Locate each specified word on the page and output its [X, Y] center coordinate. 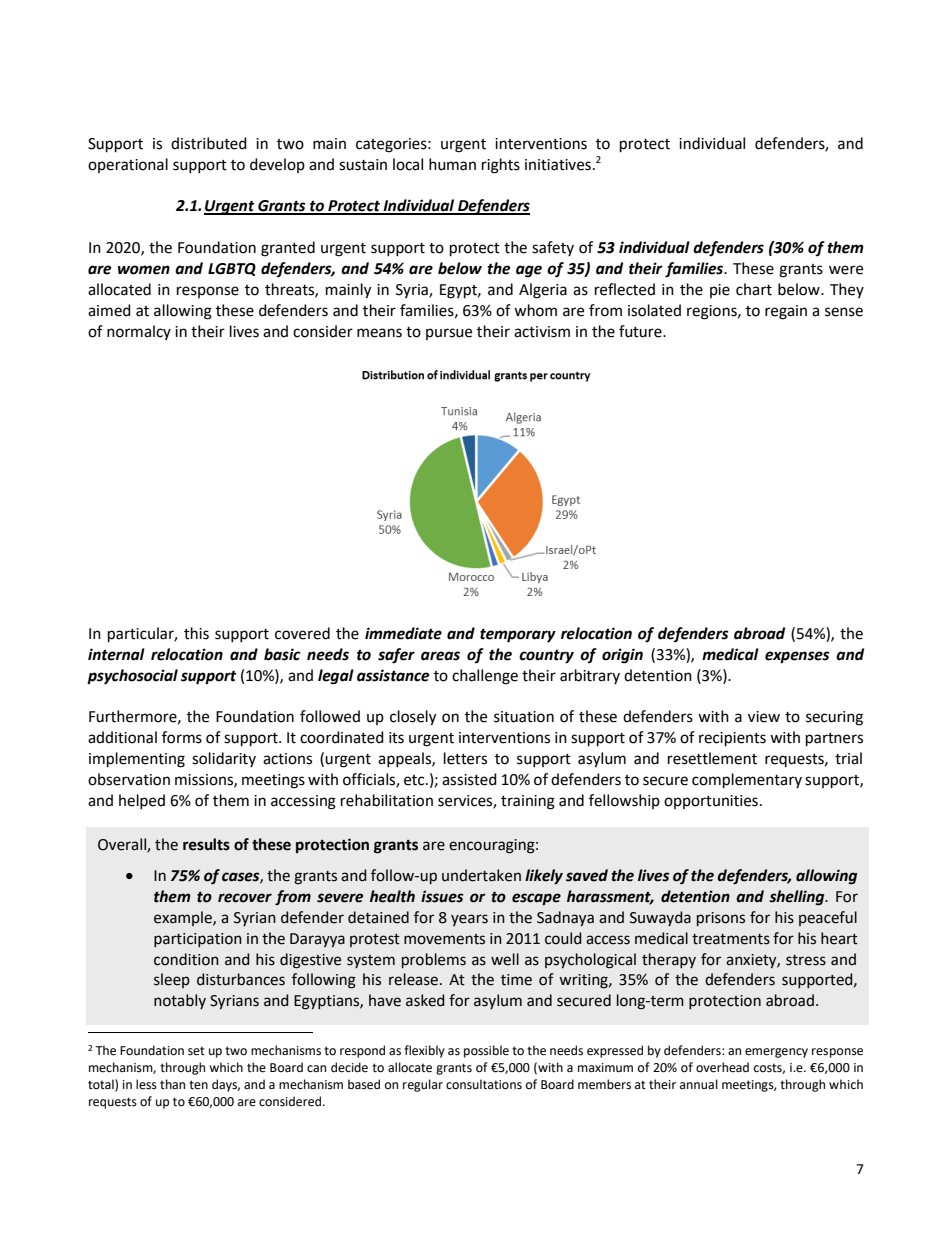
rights [501, 166]
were [846, 270]
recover [245, 898]
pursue [449, 334]
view [764, 717]
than [172, 1084]
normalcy [139, 332]
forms [182, 737]
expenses [797, 657]
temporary [518, 635]
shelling [798, 898]
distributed [209, 143]
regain [786, 312]
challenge [485, 677]
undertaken [481, 875]
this [196, 633]
